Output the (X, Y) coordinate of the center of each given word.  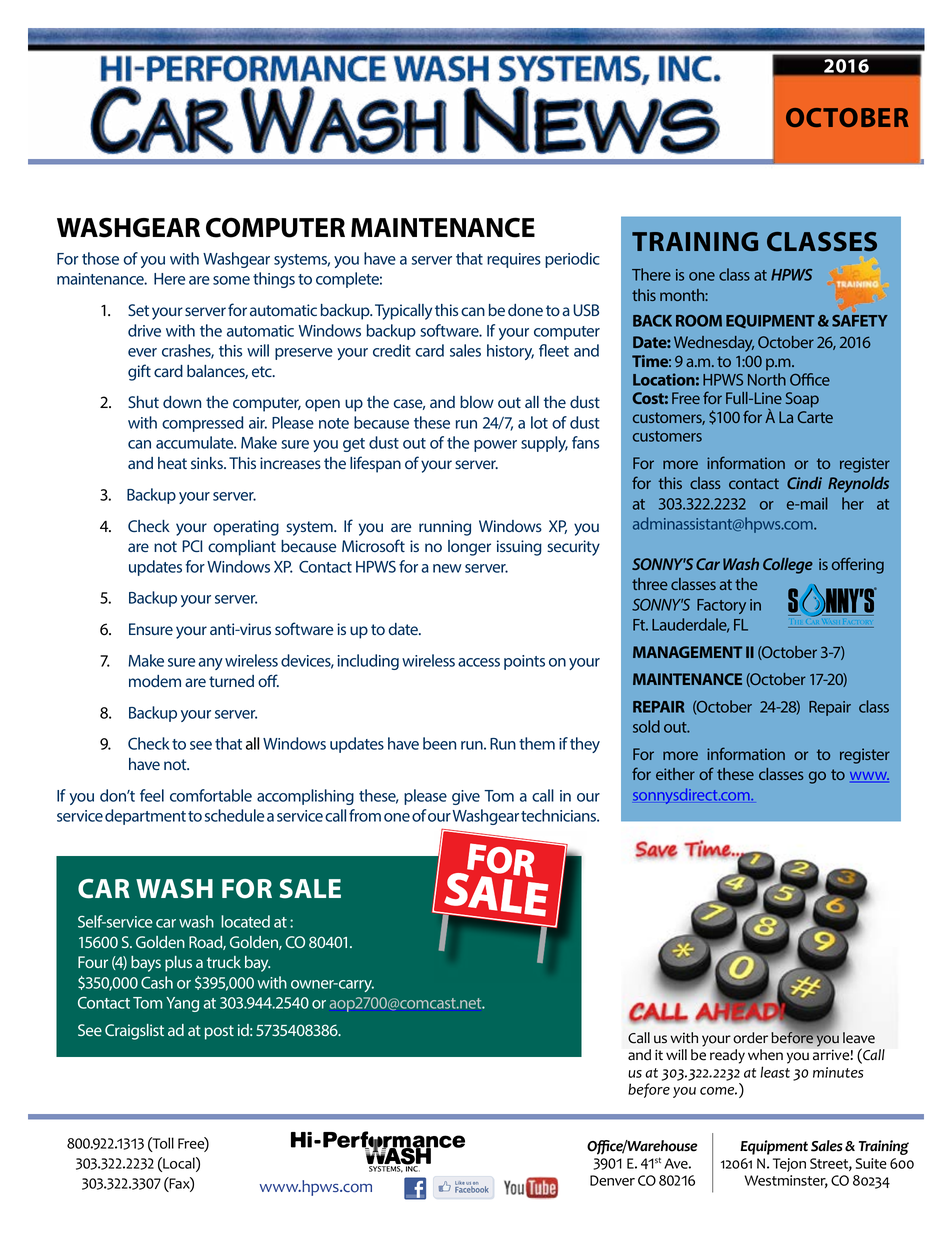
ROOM (699, 321)
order (750, 1038)
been (439, 743)
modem (155, 681)
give (466, 797)
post (219, 1032)
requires (514, 260)
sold (646, 726)
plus (178, 964)
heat (172, 463)
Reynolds (858, 485)
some (231, 280)
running (445, 528)
